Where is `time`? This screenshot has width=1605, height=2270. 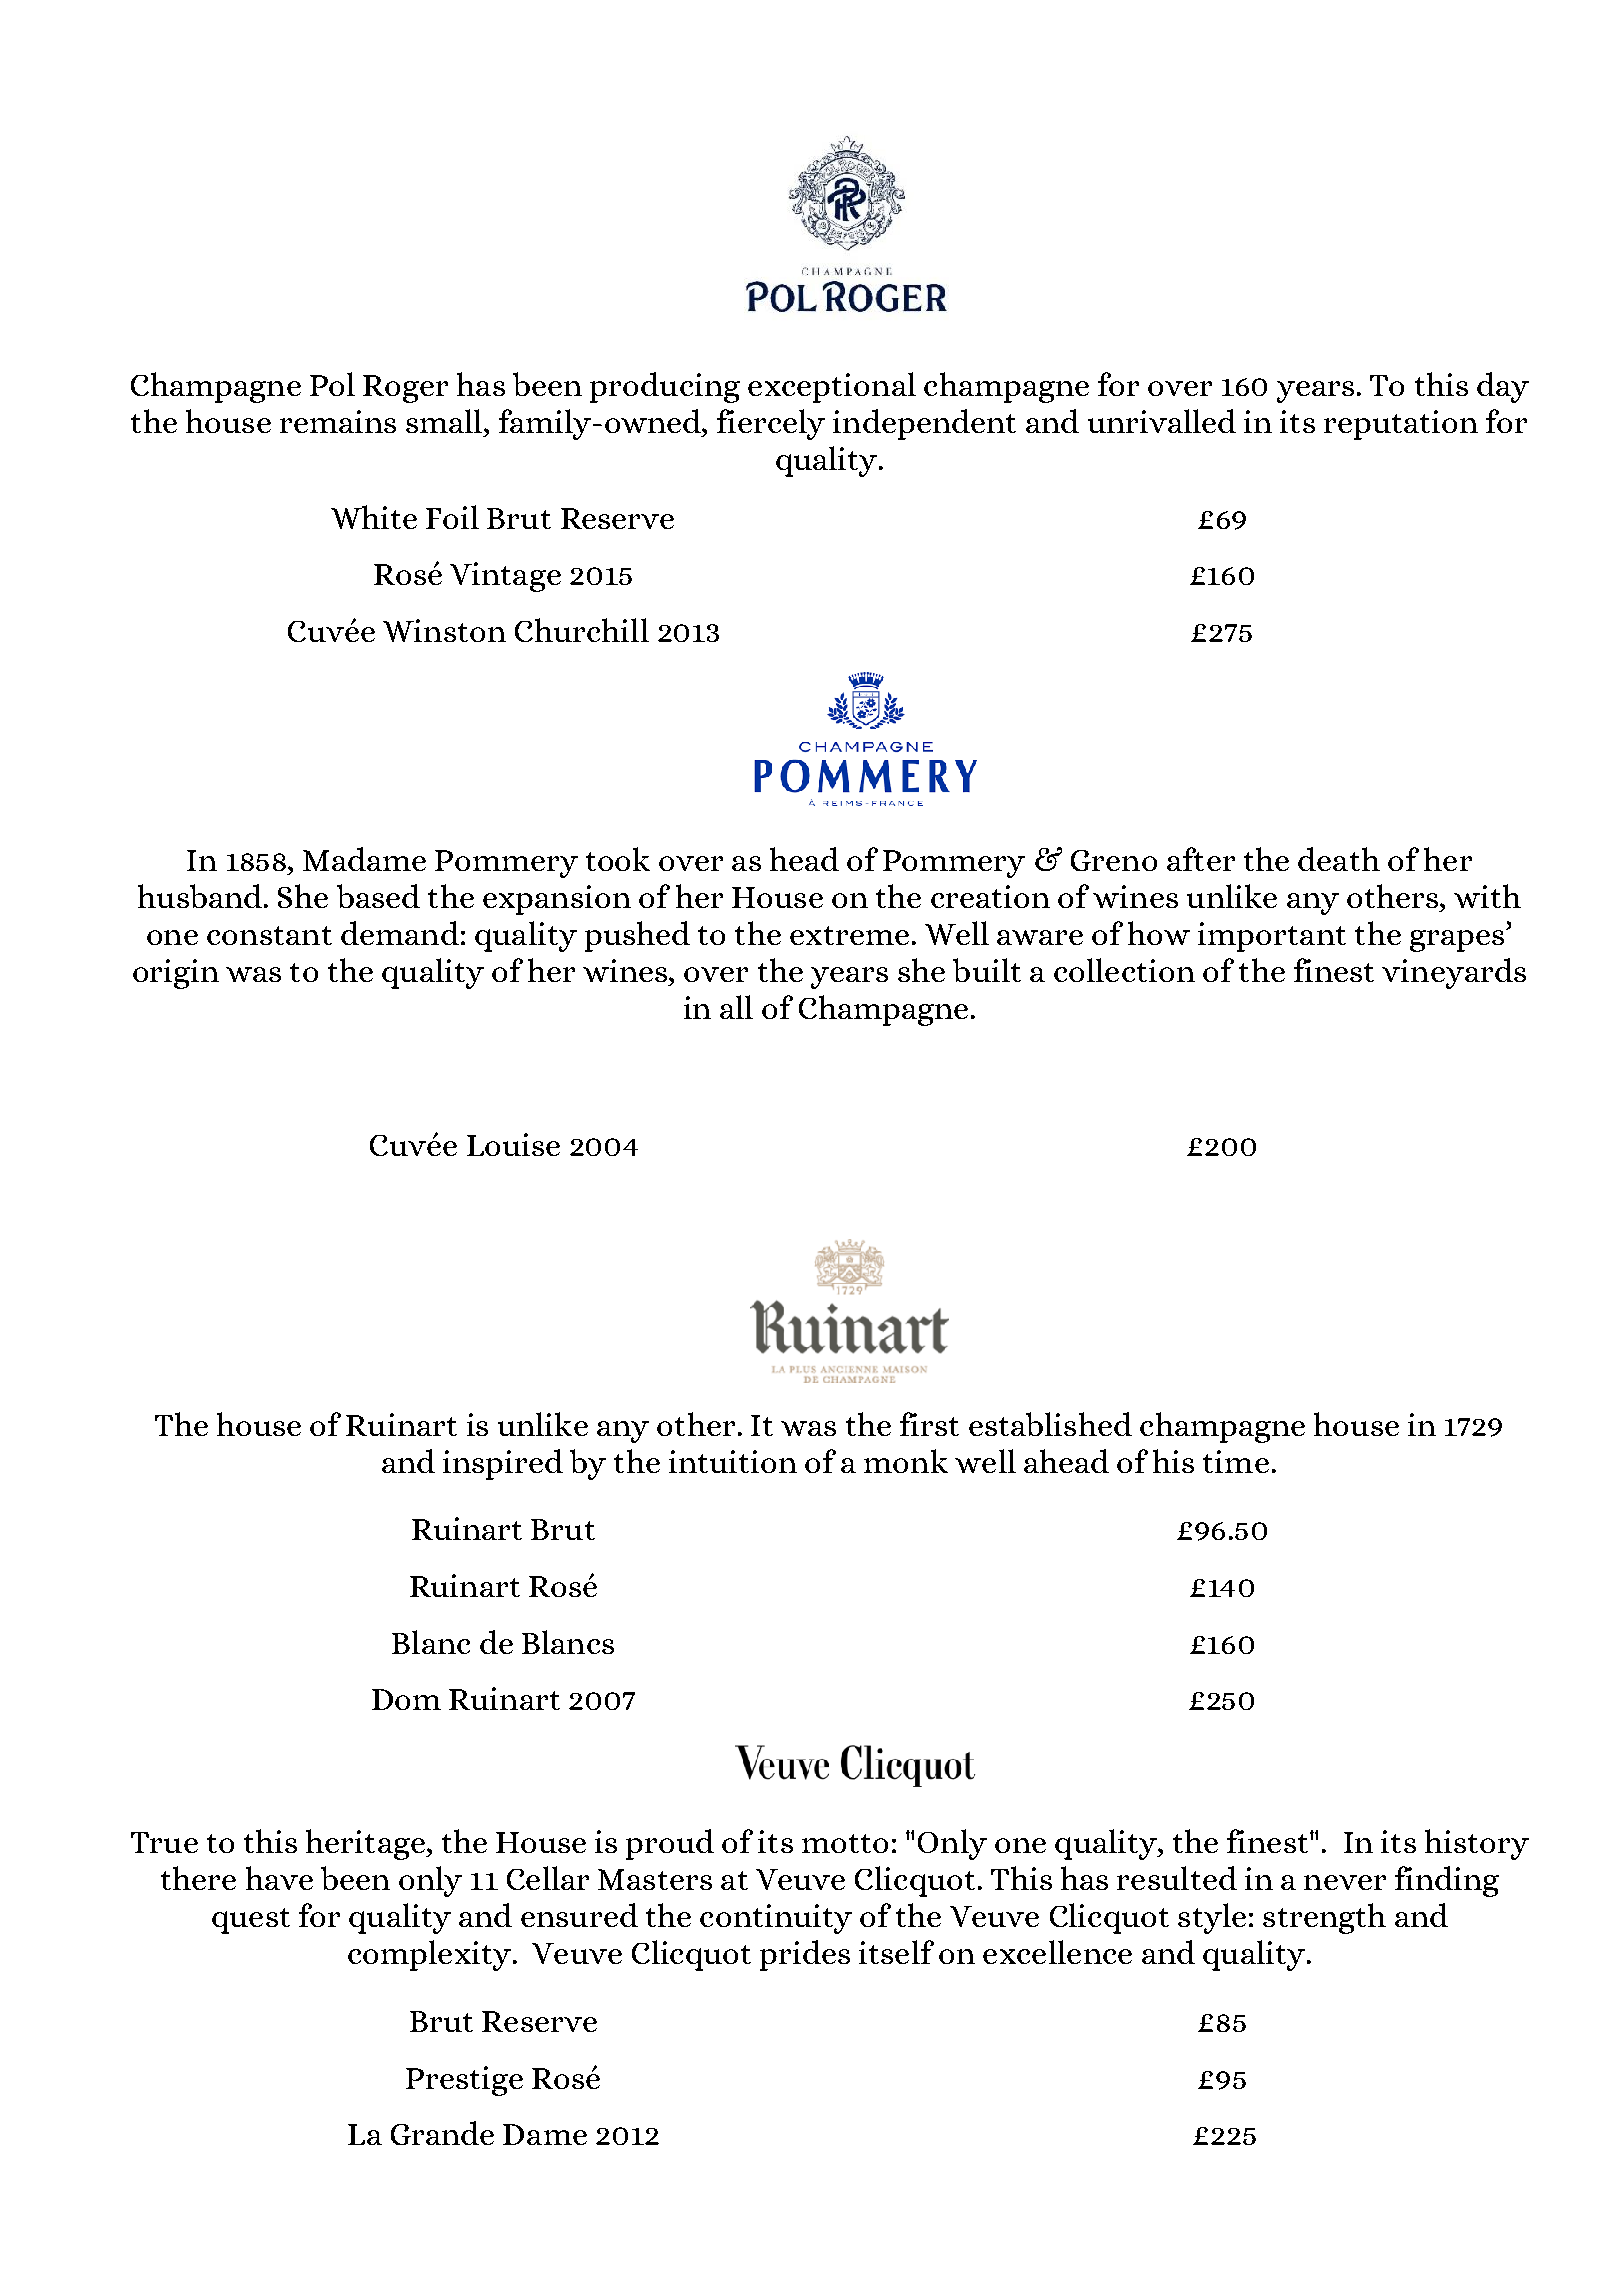
time is located at coordinates (1236, 1461).
